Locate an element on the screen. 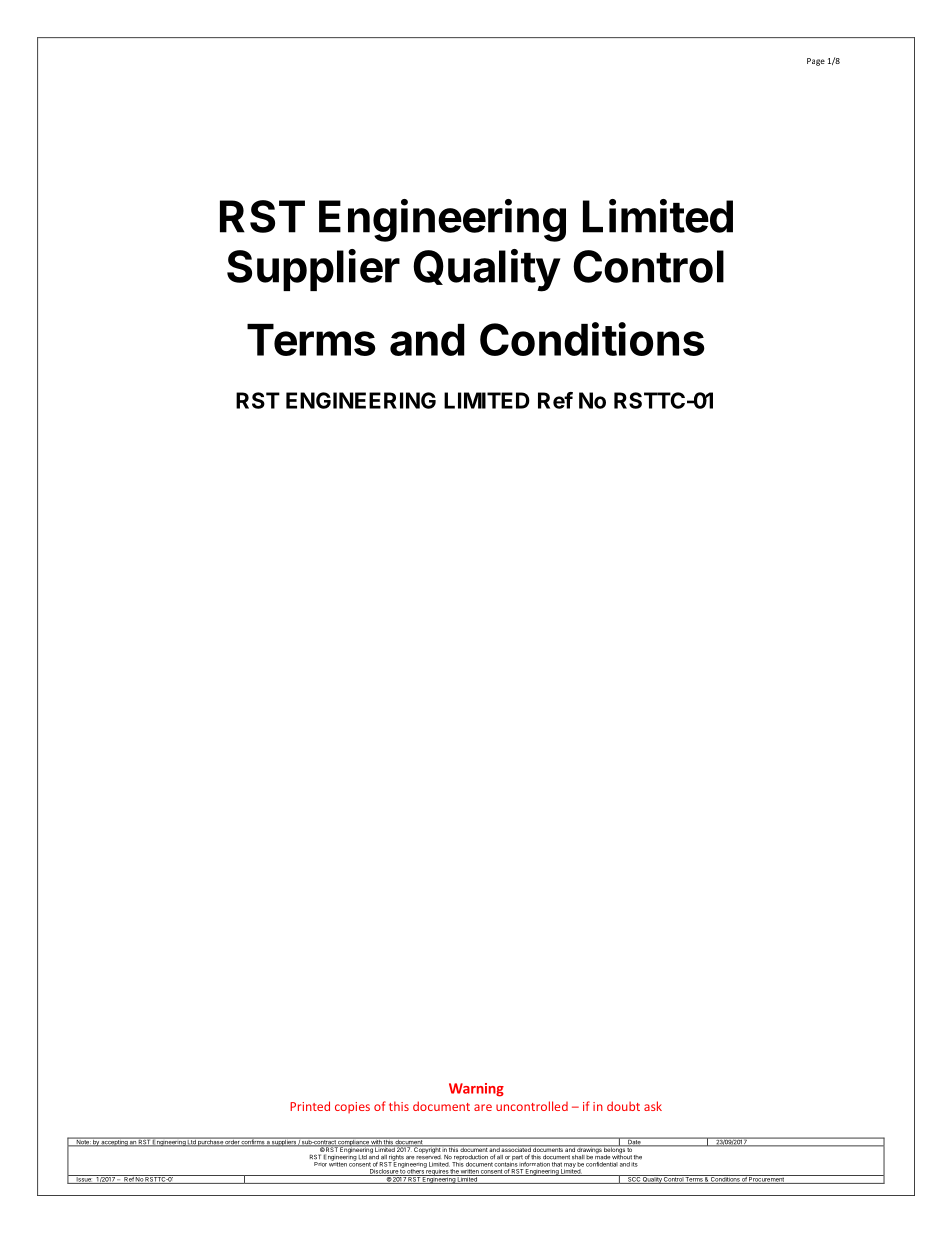 Image resolution: width=952 pixels, height=1233 pixels. its is located at coordinates (634, 1164).
